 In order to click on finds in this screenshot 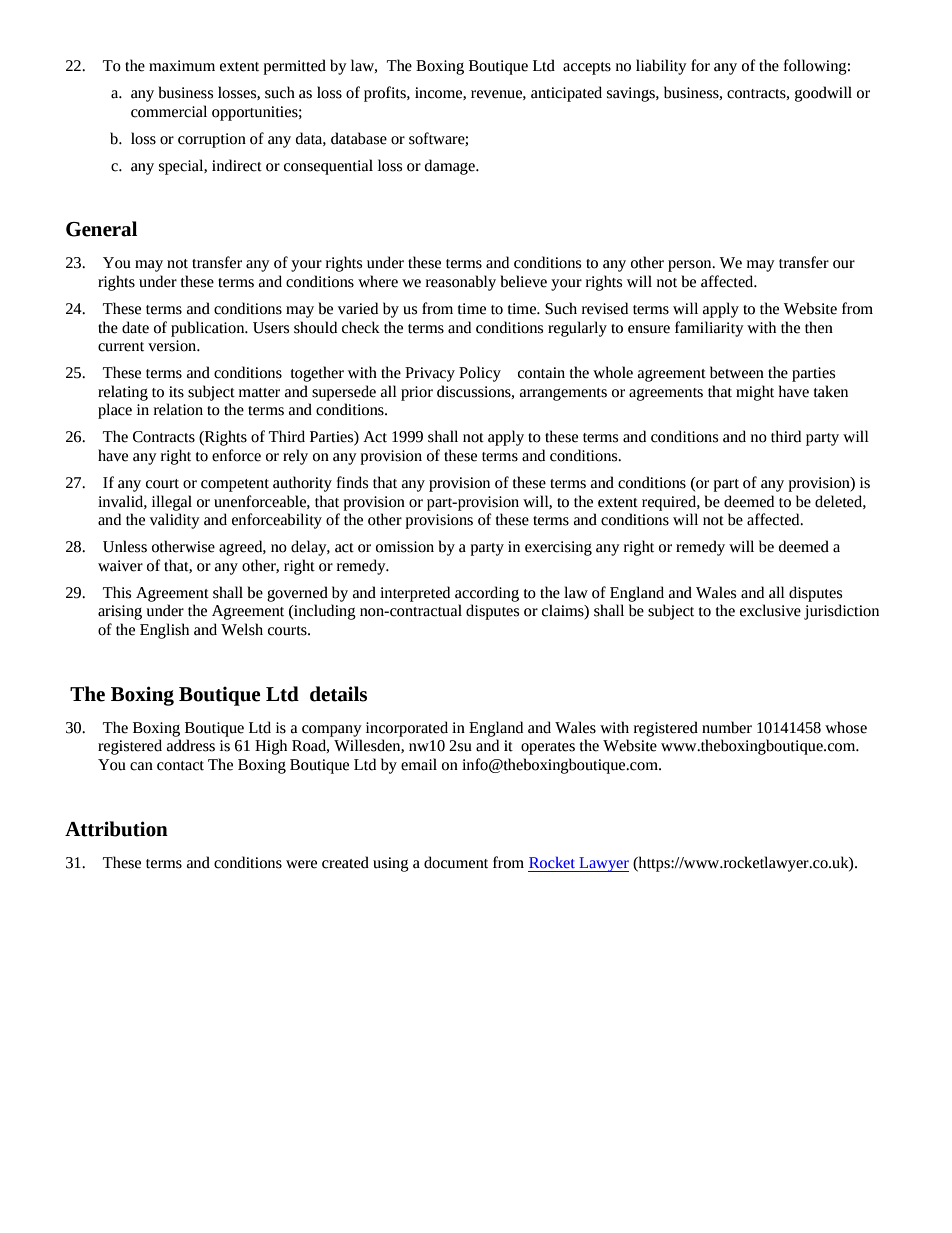, I will do `click(352, 482)`.
